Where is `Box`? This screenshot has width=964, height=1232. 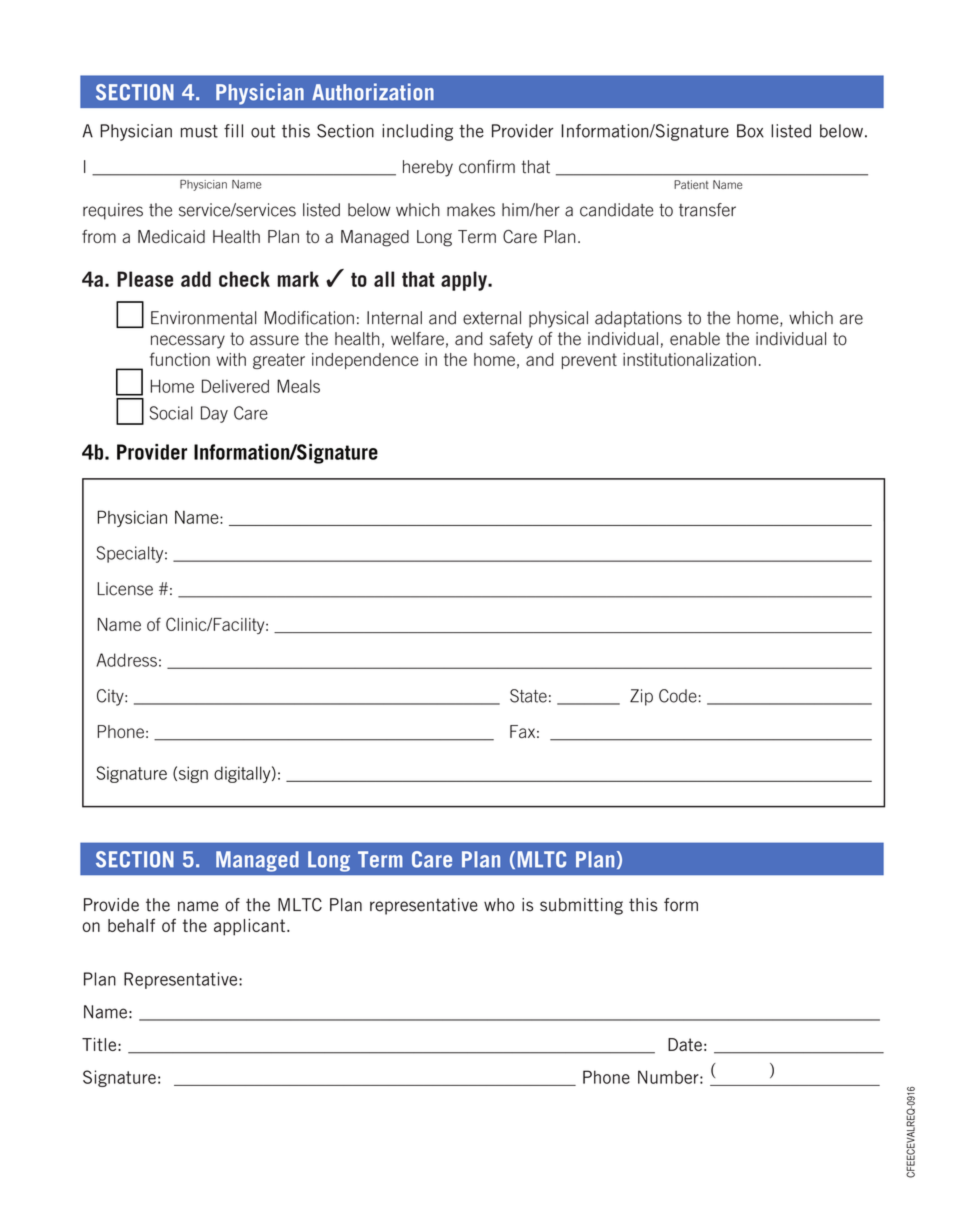 Box is located at coordinates (750, 131).
